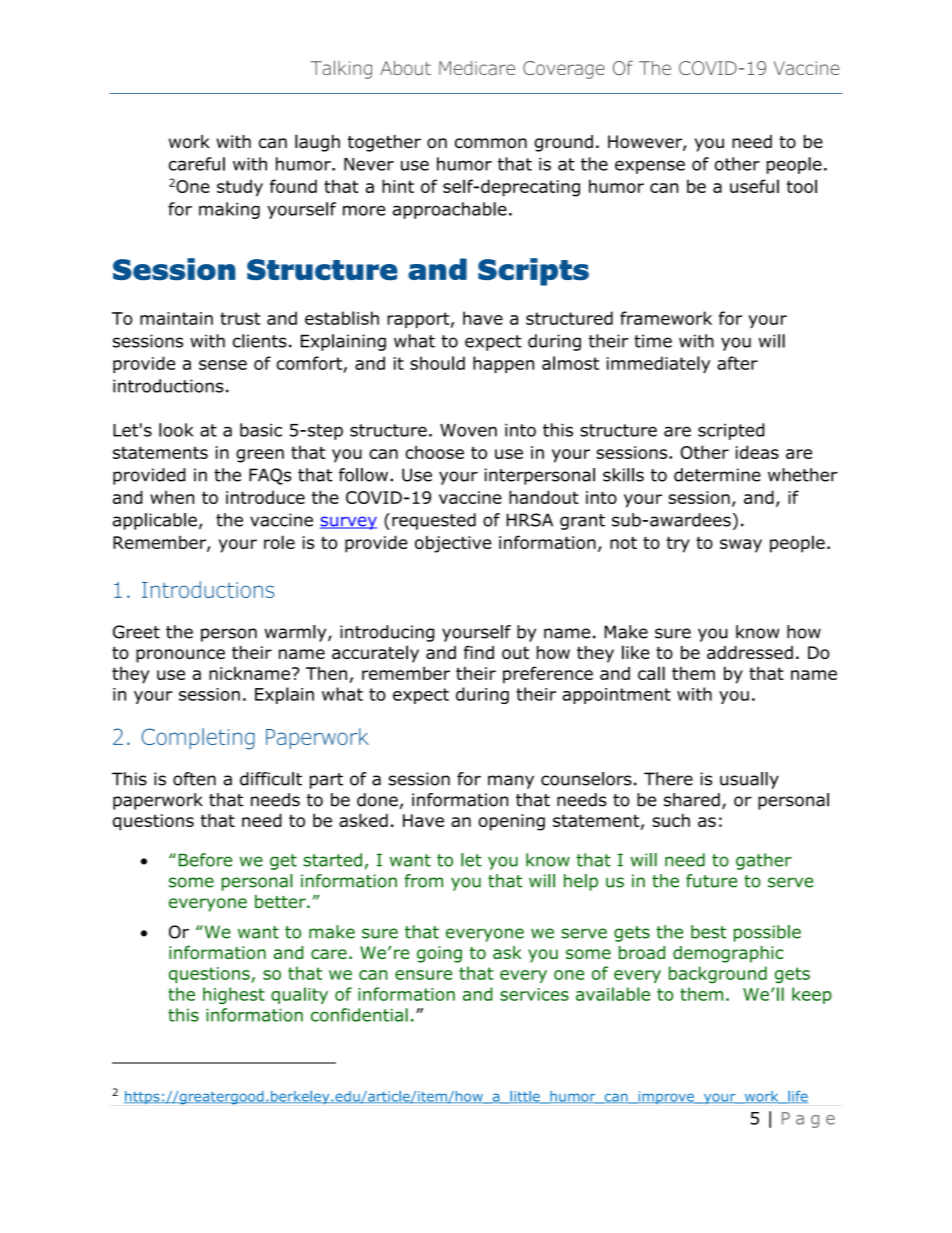  I want to click on services, so click(534, 994).
